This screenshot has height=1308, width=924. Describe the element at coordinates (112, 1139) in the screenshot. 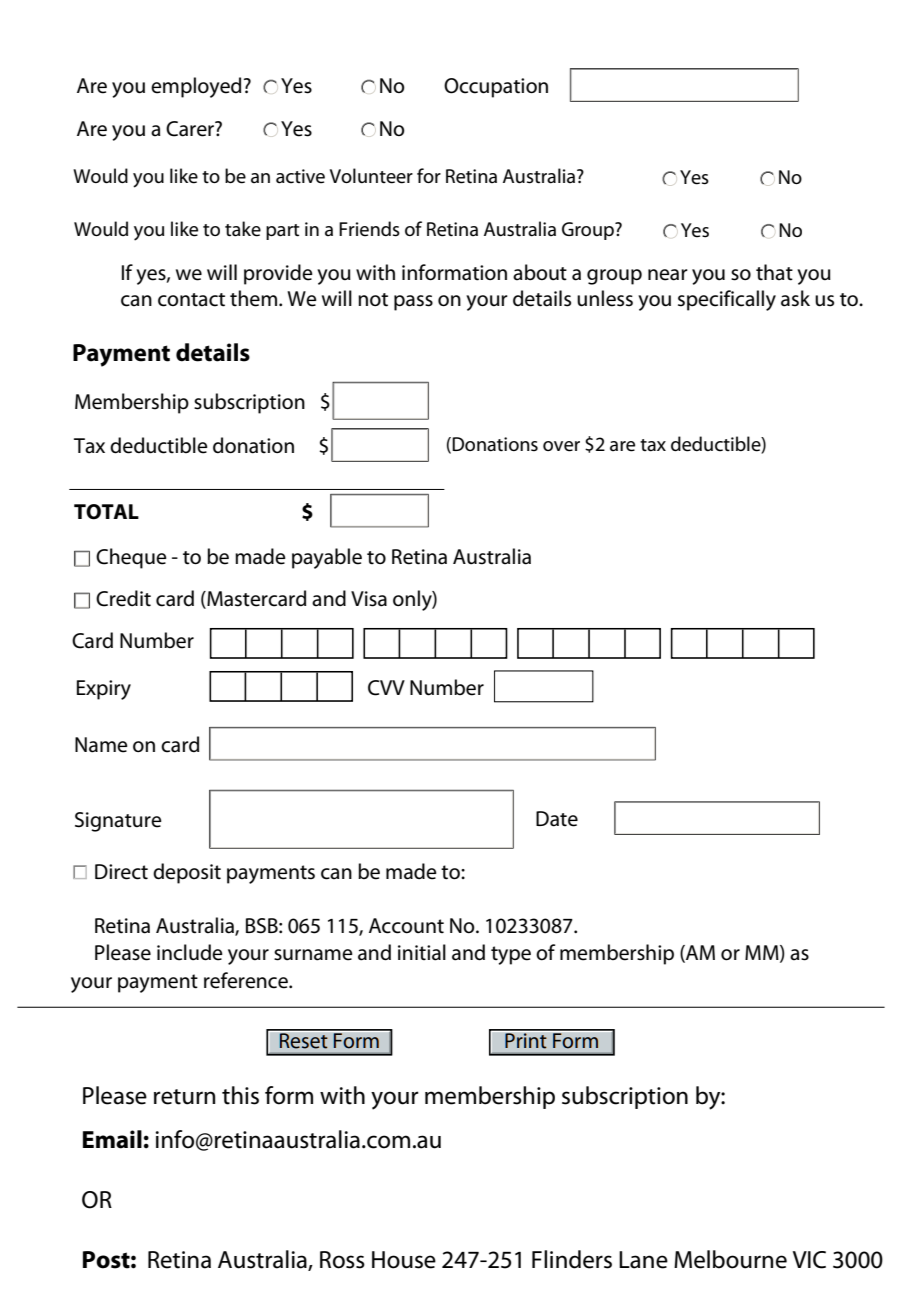

I see `Email` at that location.
